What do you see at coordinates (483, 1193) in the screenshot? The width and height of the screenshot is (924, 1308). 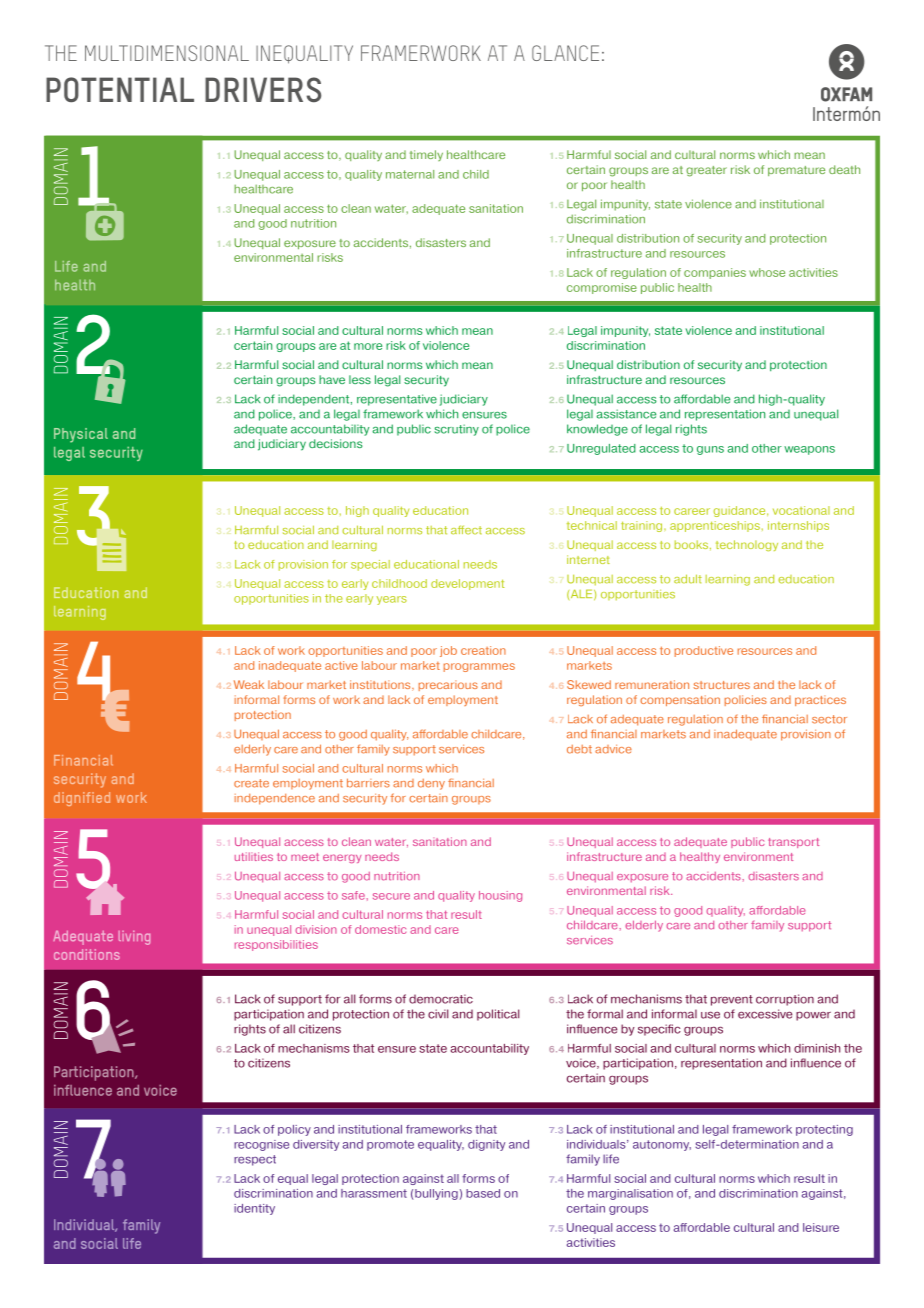 I see `based` at bounding box center [483, 1193].
